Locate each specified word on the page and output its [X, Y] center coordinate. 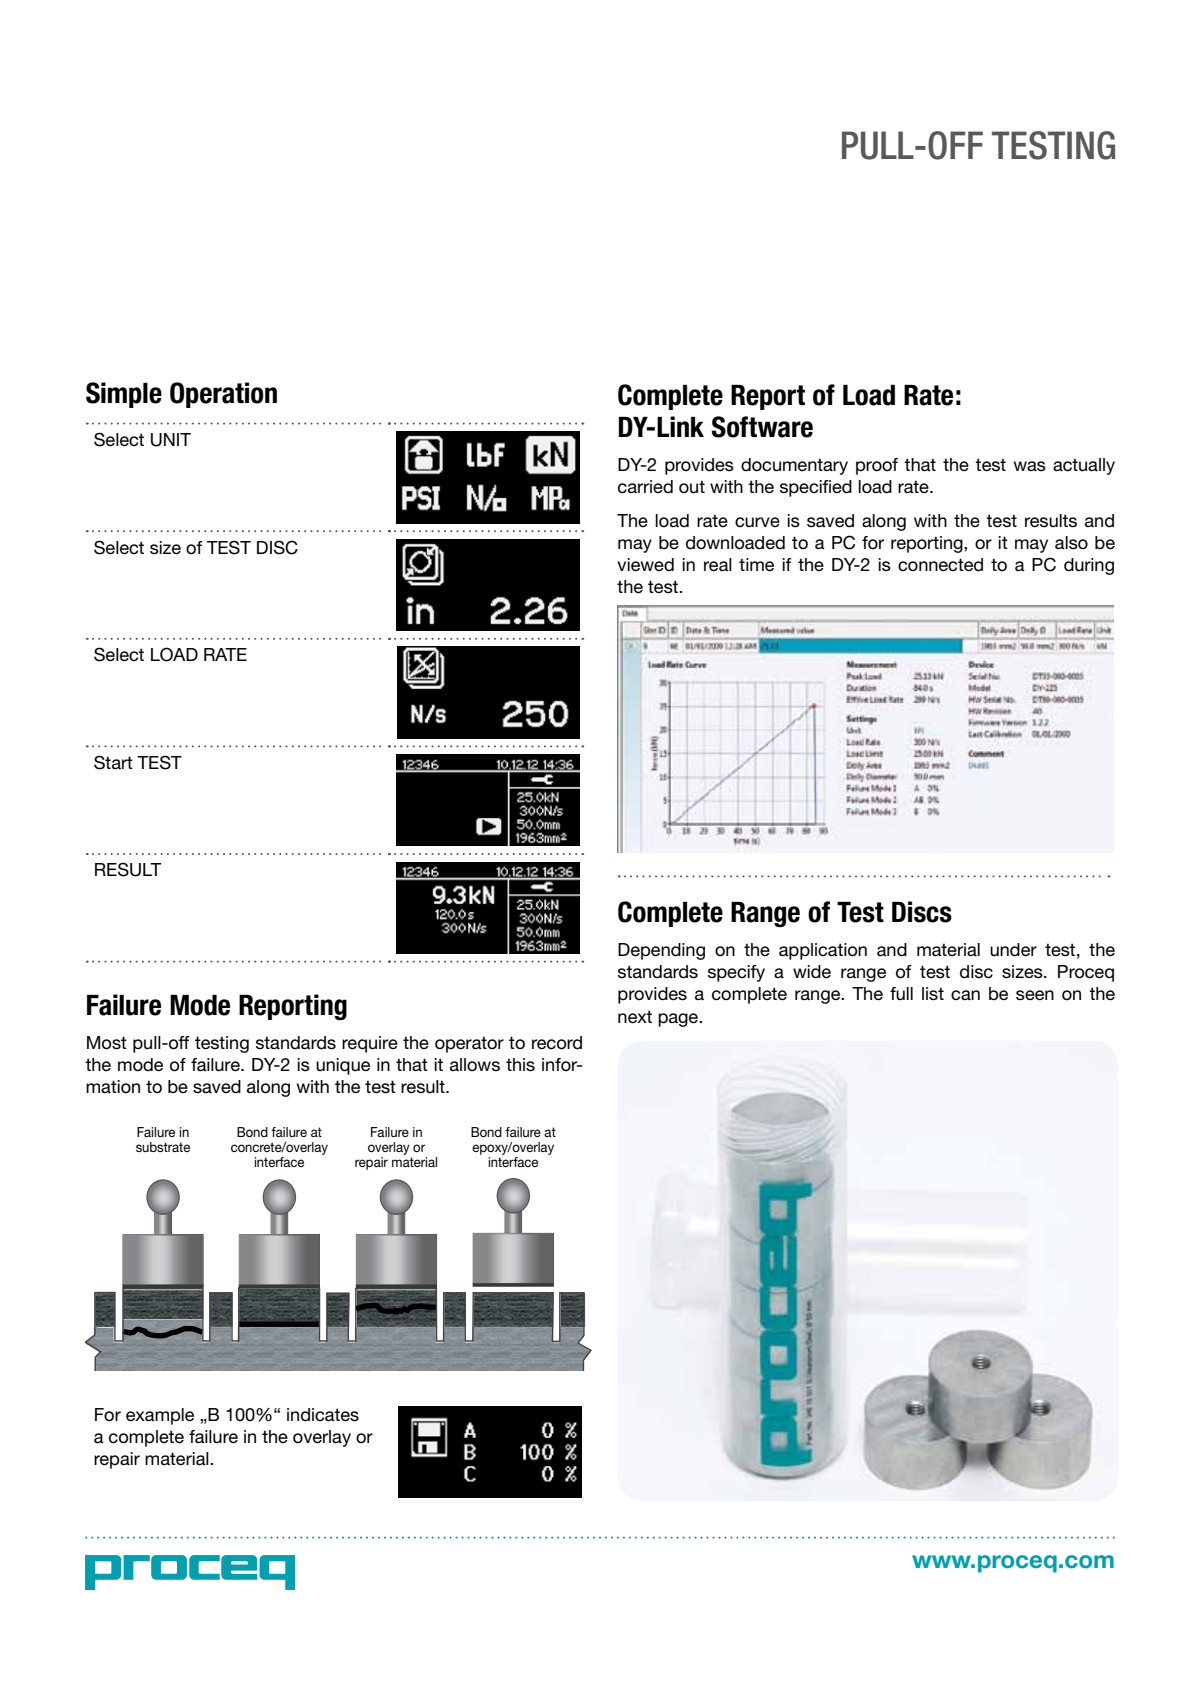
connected [940, 565]
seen [1035, 995]
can [965, 995]
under [1013, 950]
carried [645, 487]
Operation [223, 395]
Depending [661, 951]
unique [343, 1066]
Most [107, 1043]
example [160, 1416]
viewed [645, 565]
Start [113, 762]
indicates [323, 1415]
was [1029, 466]
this [520, 1065]
